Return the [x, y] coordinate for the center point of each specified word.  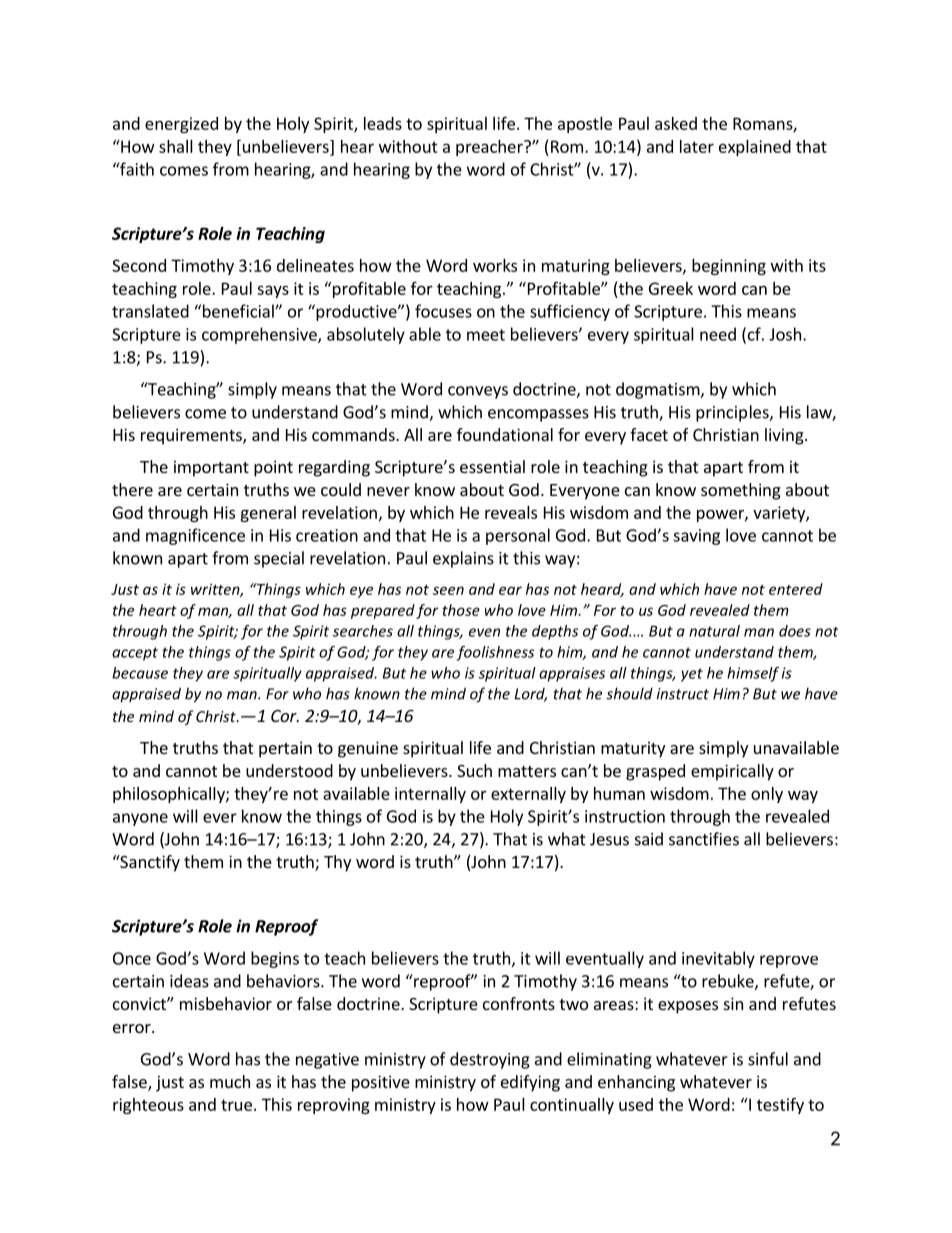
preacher [490, 148]
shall [176, 146]
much [230, 1081]
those [461, 610]
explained [755, 148]
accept [135, 654]
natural [714, 631]
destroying [490, 1060]
